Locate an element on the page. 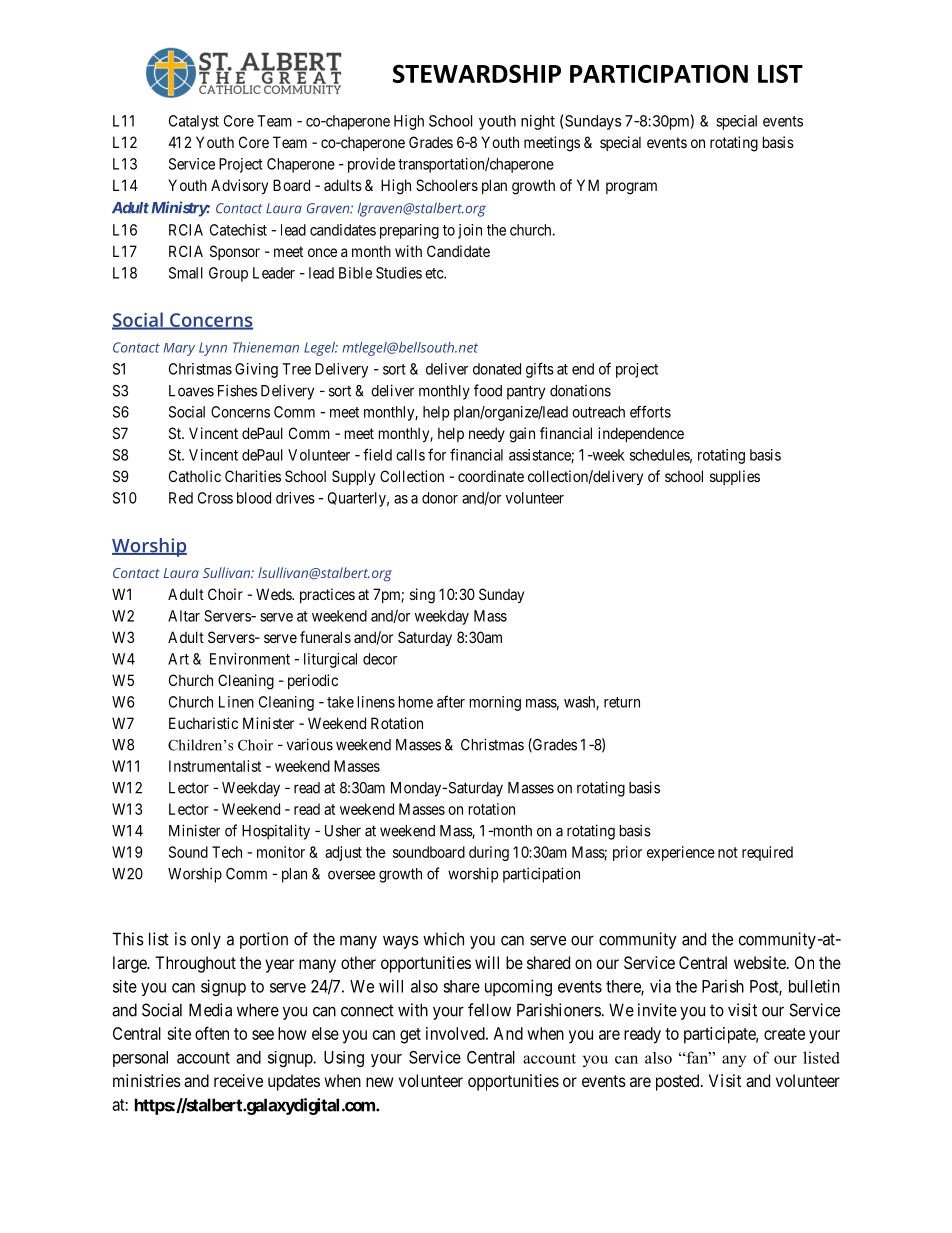 The height and width of the page is (1233, 952). Catalyst is located at coordinates (194, 122).
